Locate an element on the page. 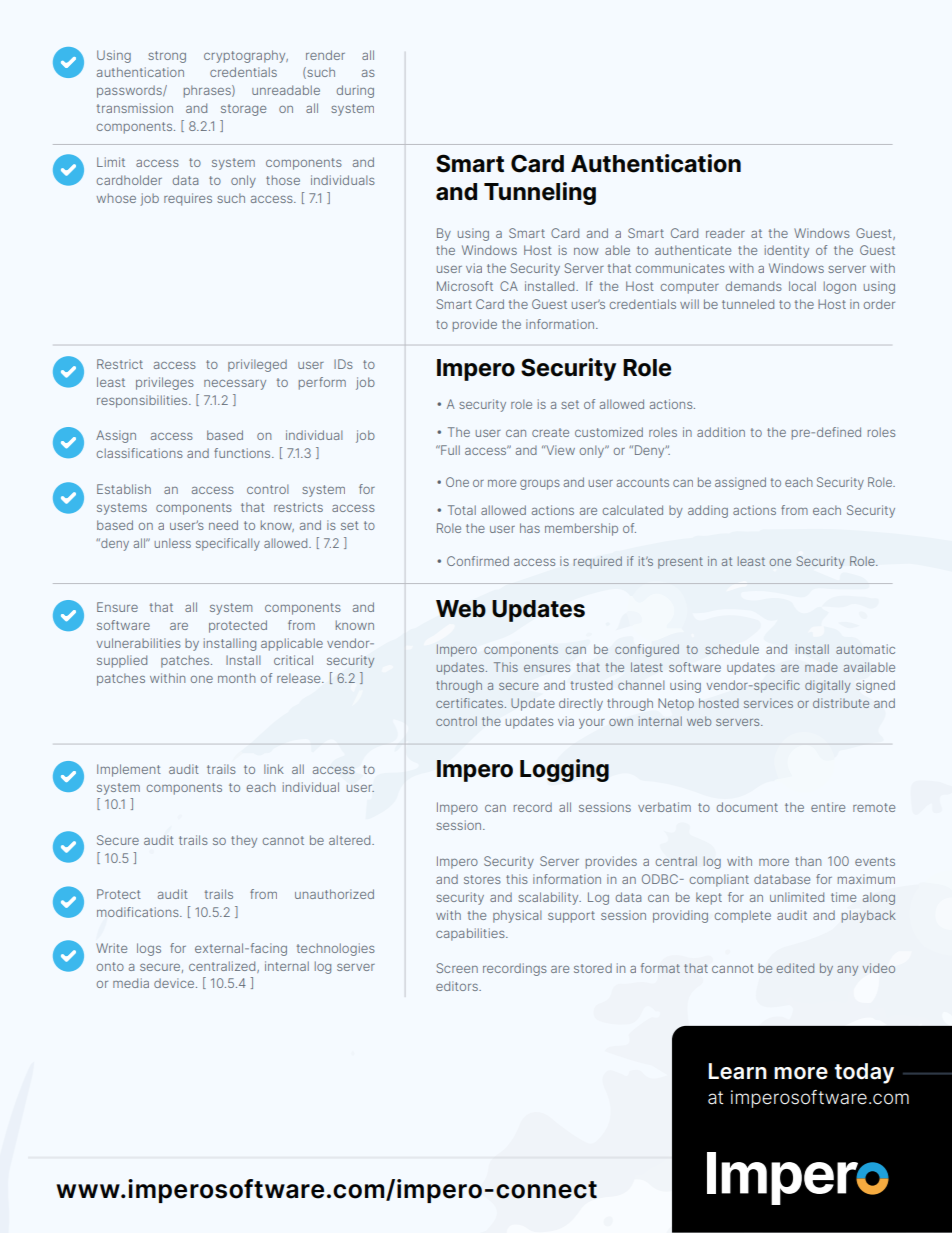 This image has width=952, height=1233. document is located at coordinates (747, 807).
